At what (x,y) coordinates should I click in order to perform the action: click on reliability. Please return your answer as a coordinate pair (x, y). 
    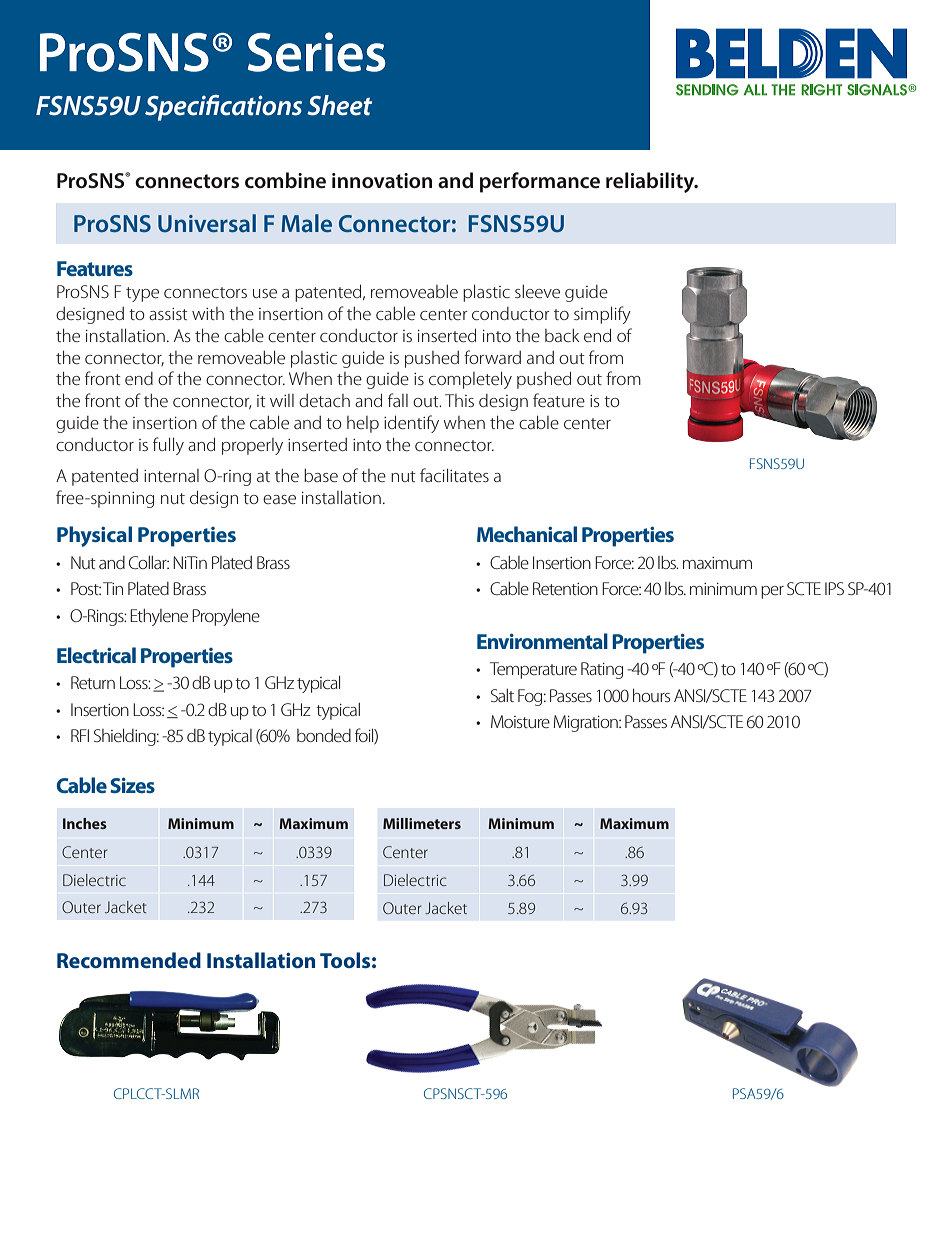
    Looking at the image, I should click on (651, 182).
